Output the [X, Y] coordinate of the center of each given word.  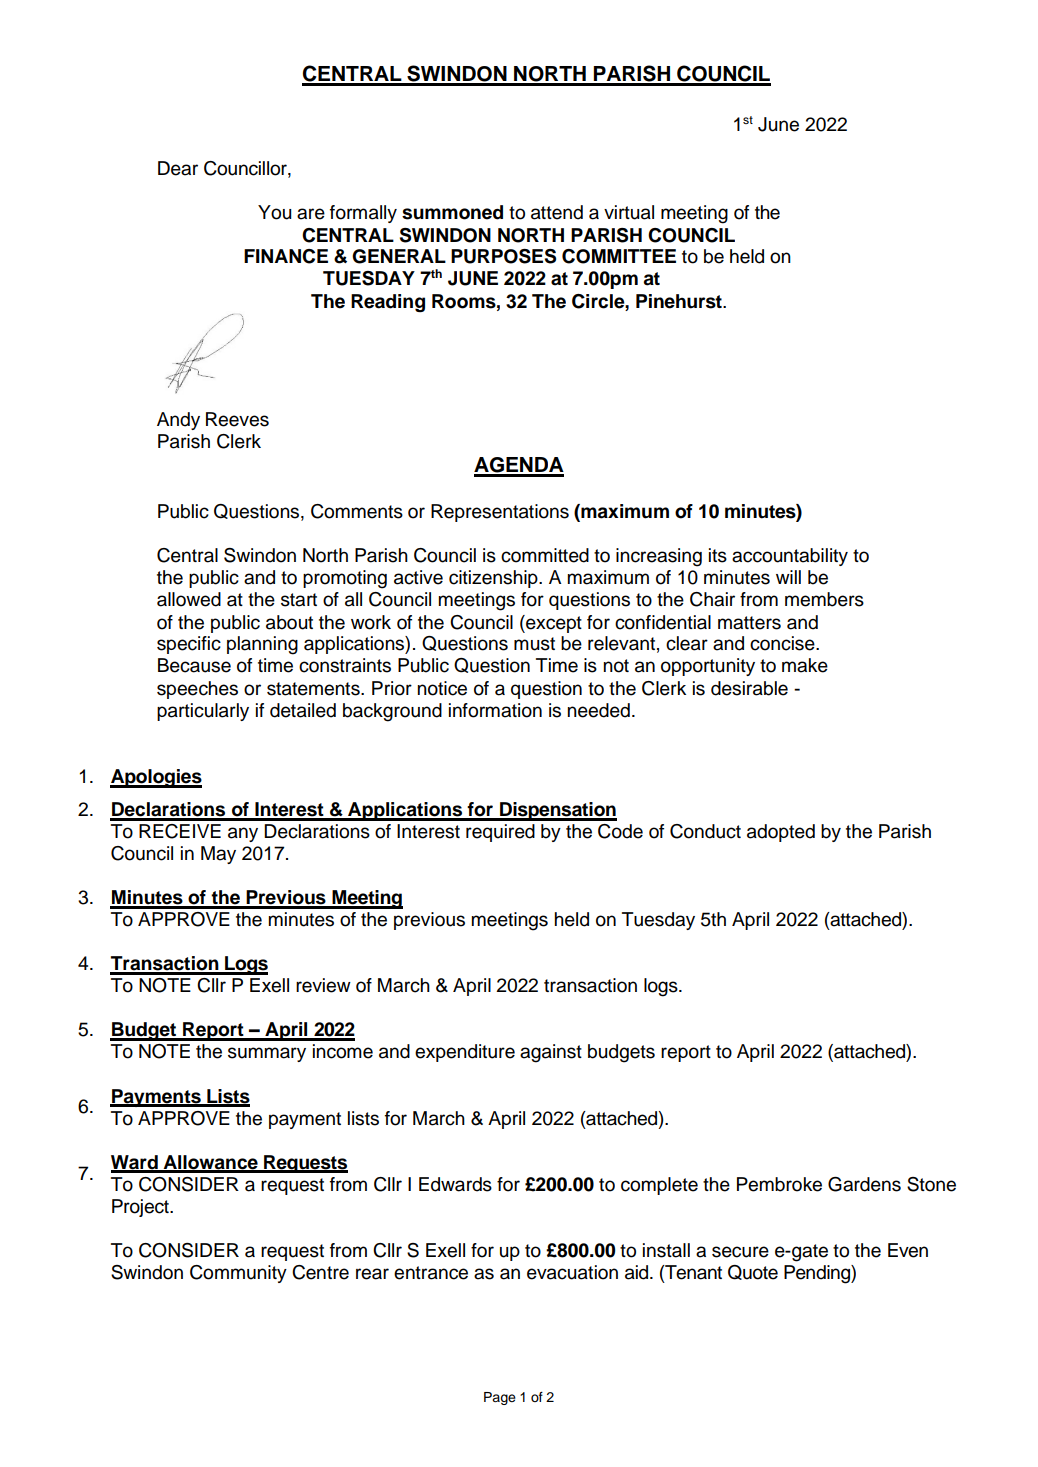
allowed [189, 599]
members [824, 599]
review [323, 985]
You [274, 212]
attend [557, 212]
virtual [629, 212]
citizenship [494, 579]
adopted [781, 833]
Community [238, 1274]
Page [500, 1398]
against [551, 1053]
